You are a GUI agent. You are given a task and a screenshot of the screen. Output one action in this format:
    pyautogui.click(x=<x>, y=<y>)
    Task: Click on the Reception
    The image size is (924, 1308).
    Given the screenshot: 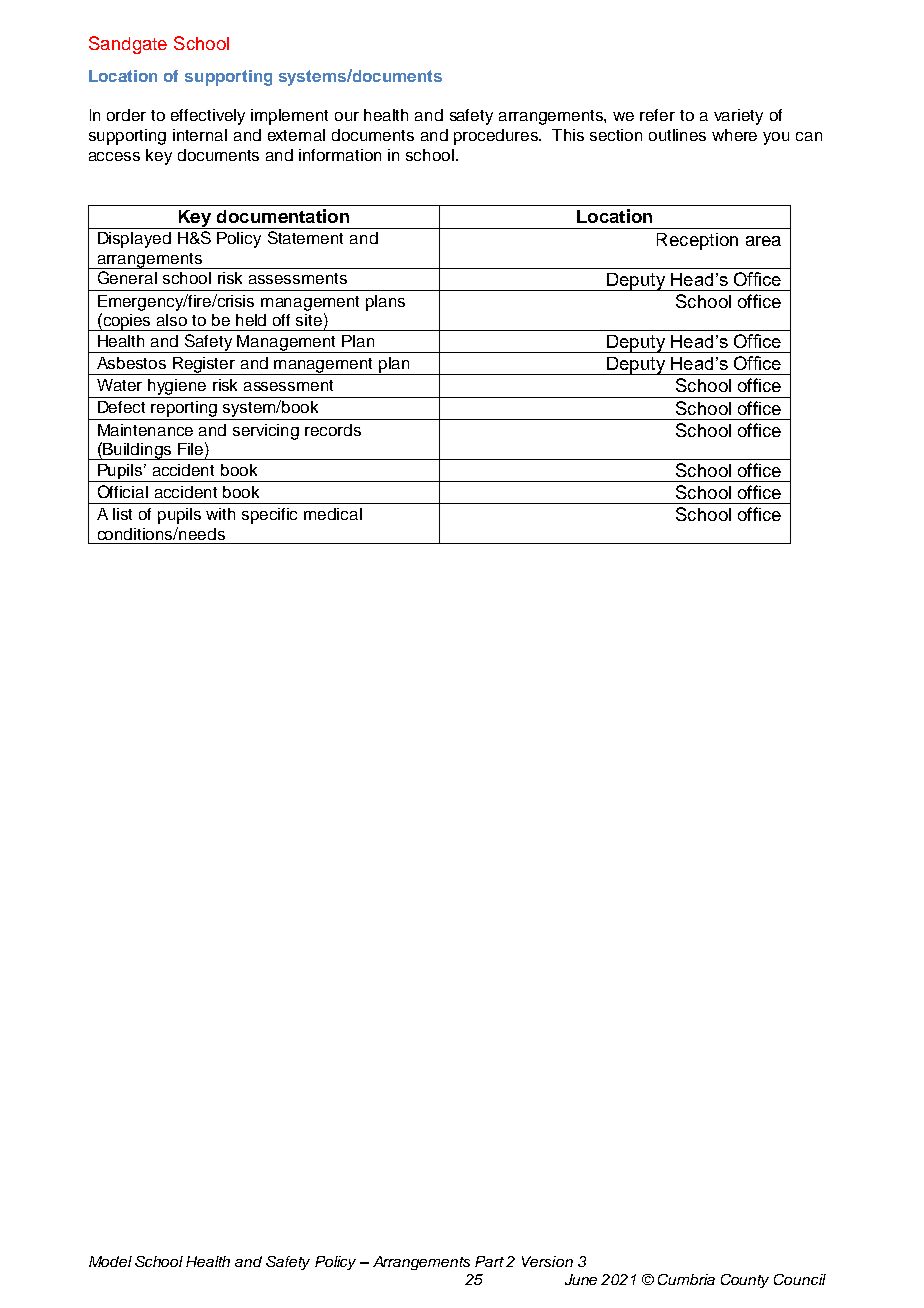 What is the action you would take?
    pyautogui.click(x=697, y=241)
